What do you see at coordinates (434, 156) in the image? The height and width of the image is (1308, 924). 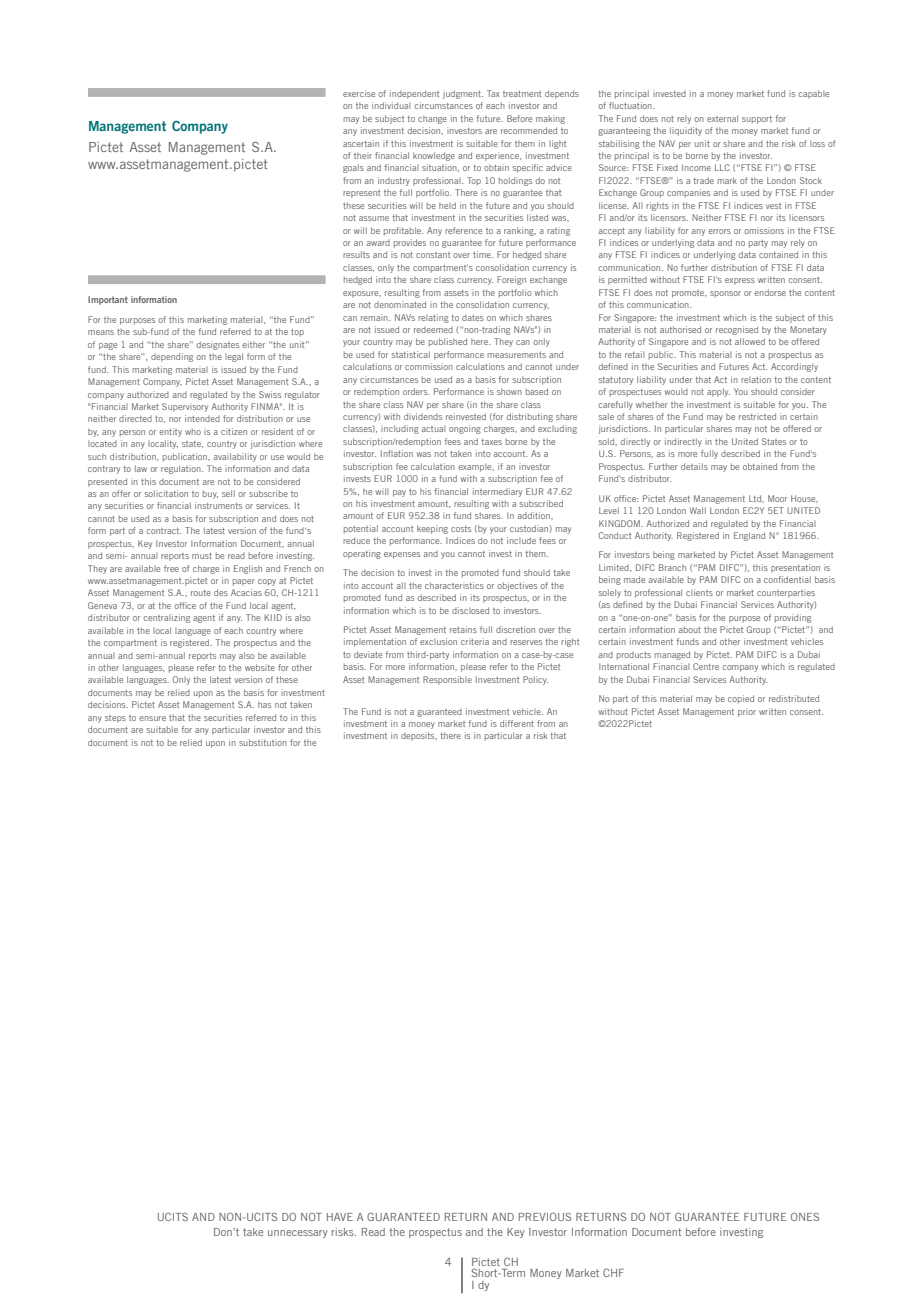 I see `knowledge` at bounding box center [434, 156].
